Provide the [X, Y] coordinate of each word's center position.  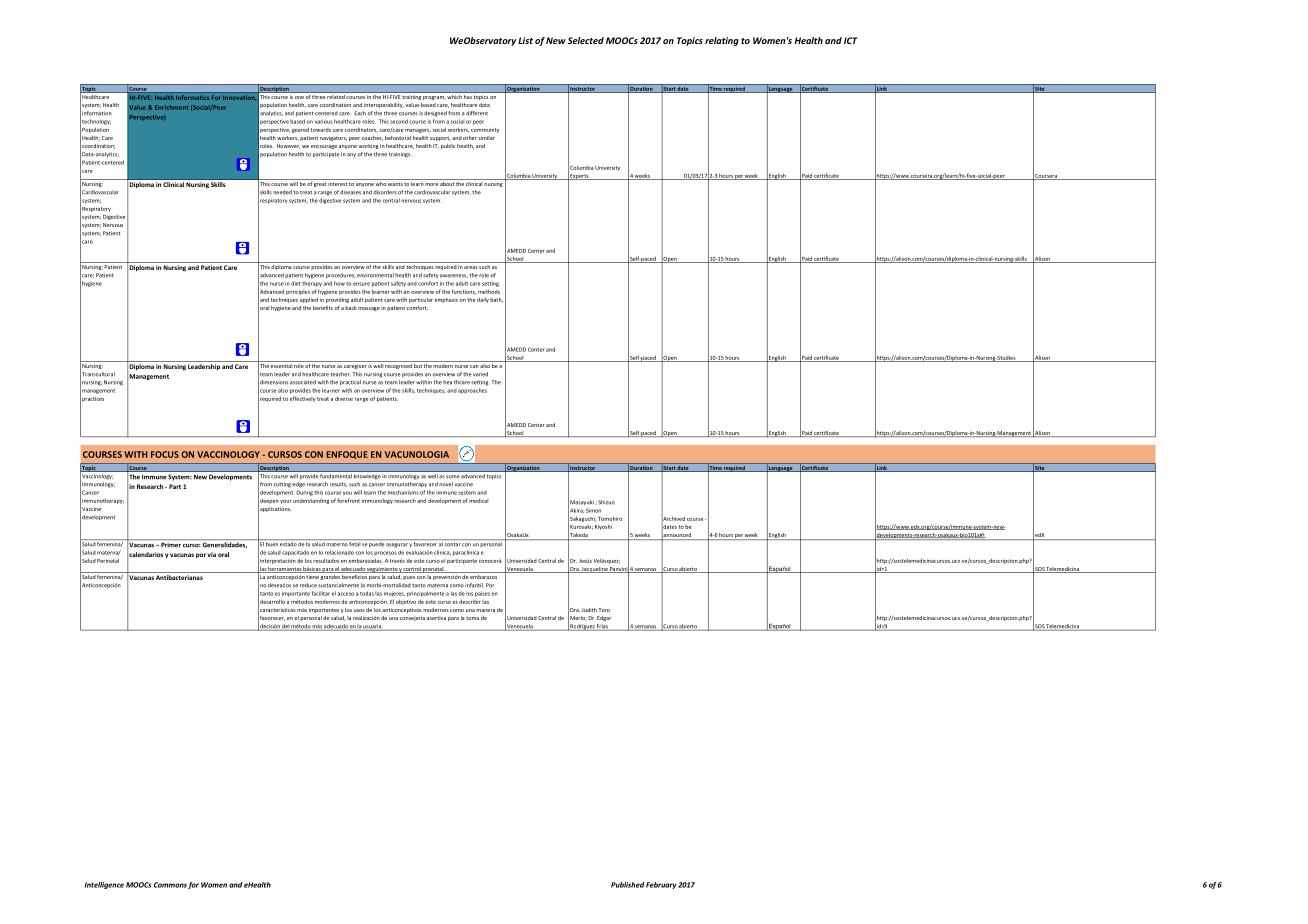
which [454, 95]
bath [496, 300]
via [211, 554]
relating [722, 41]
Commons [170, 885]
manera [485, 610]
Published [628, 885]
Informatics [192, 97]
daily [483, 300]
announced [677, 535]
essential [281, 364]
